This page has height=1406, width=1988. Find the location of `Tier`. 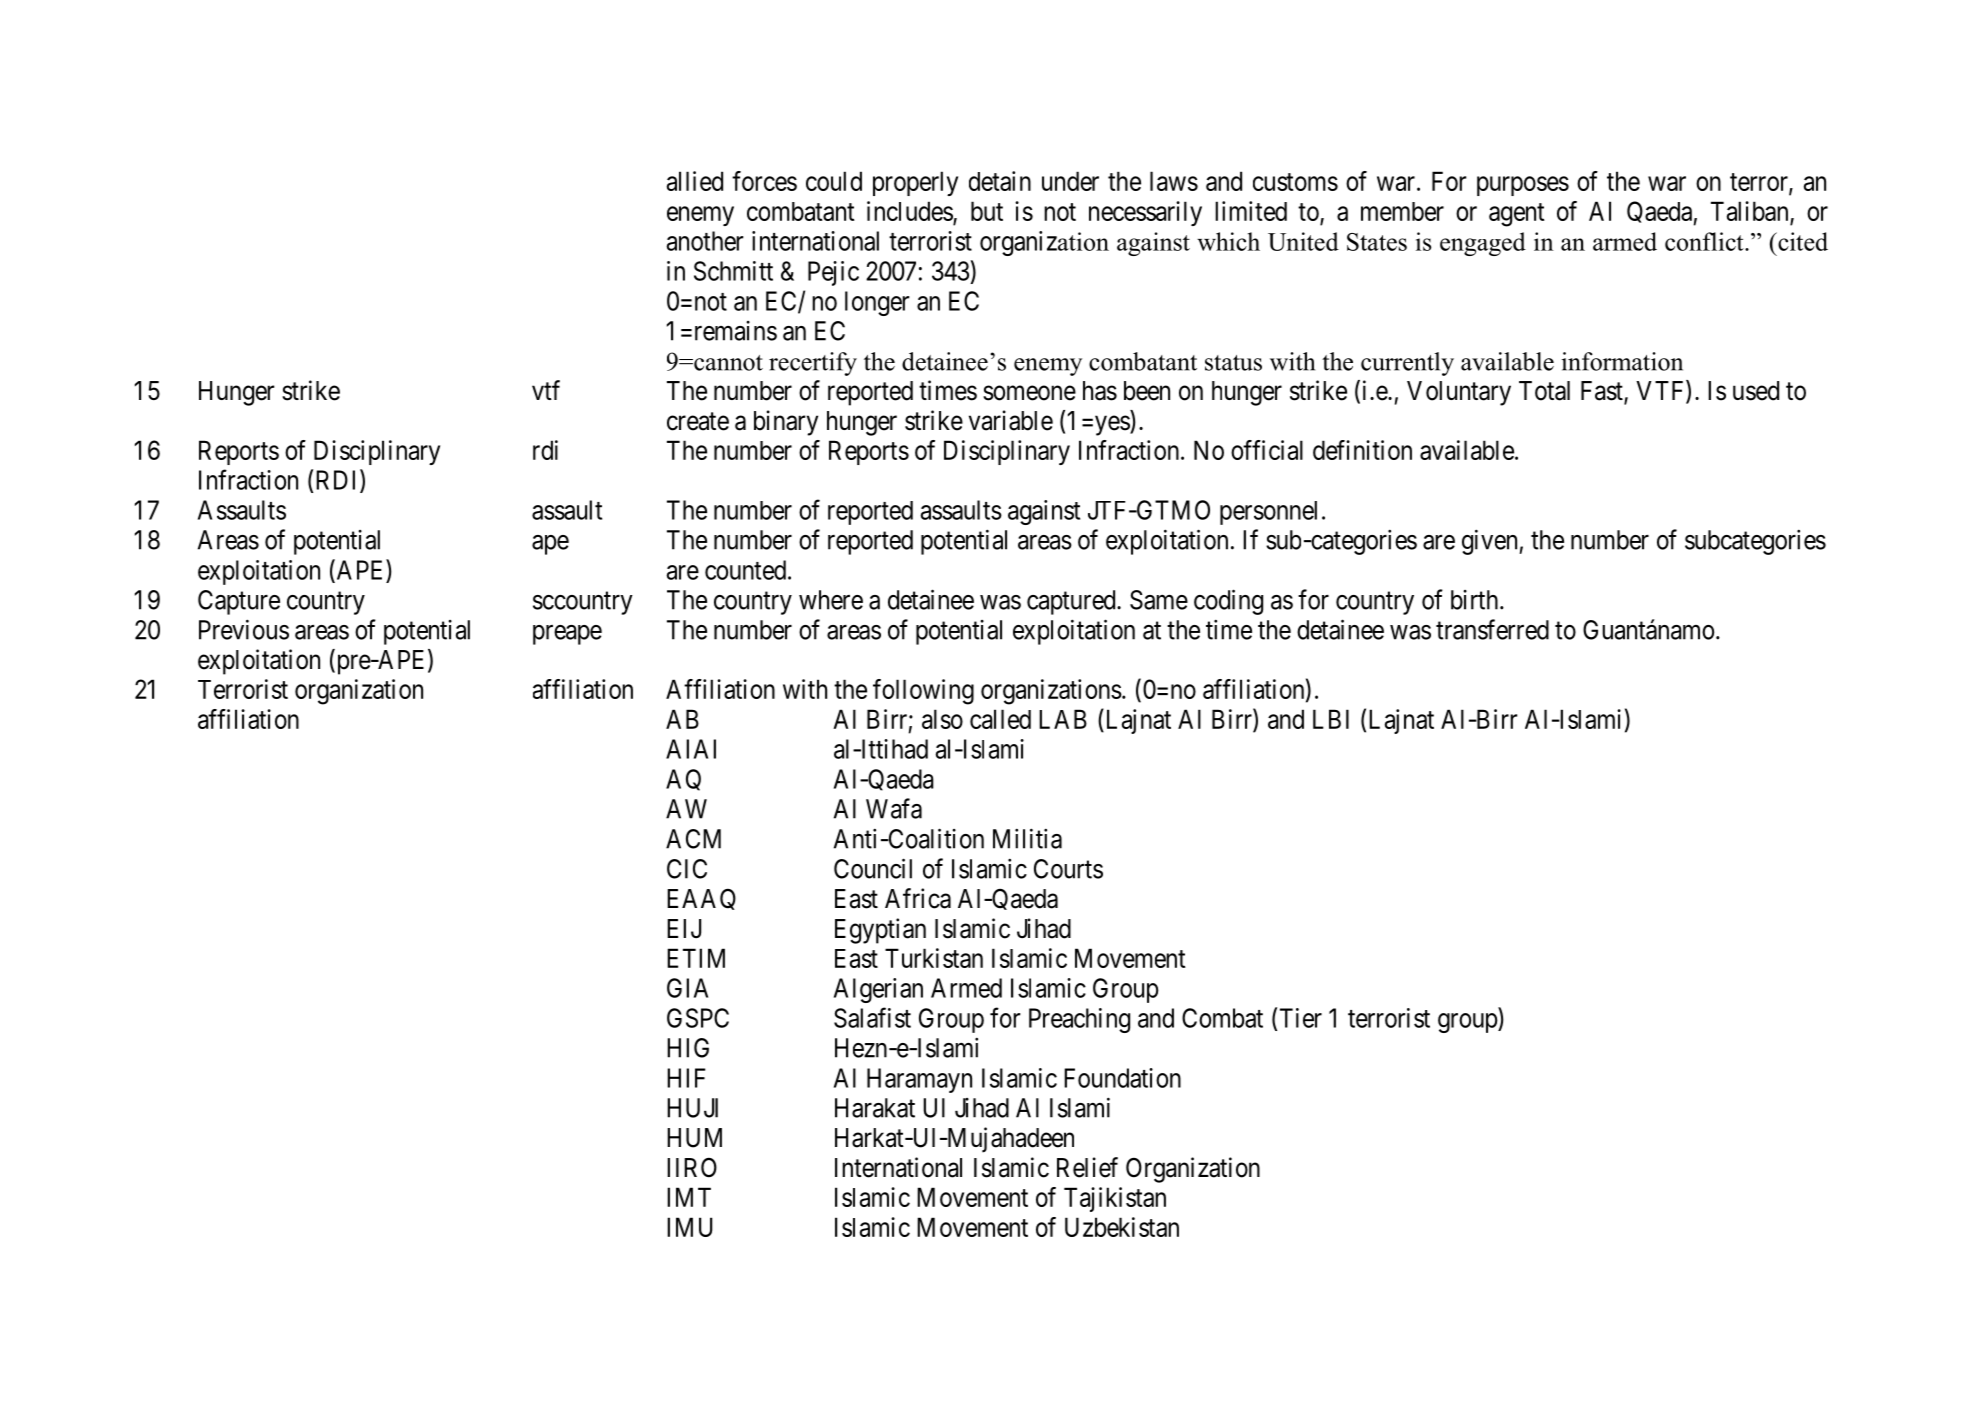

Tier is located at coordinates (1301, 1018).
